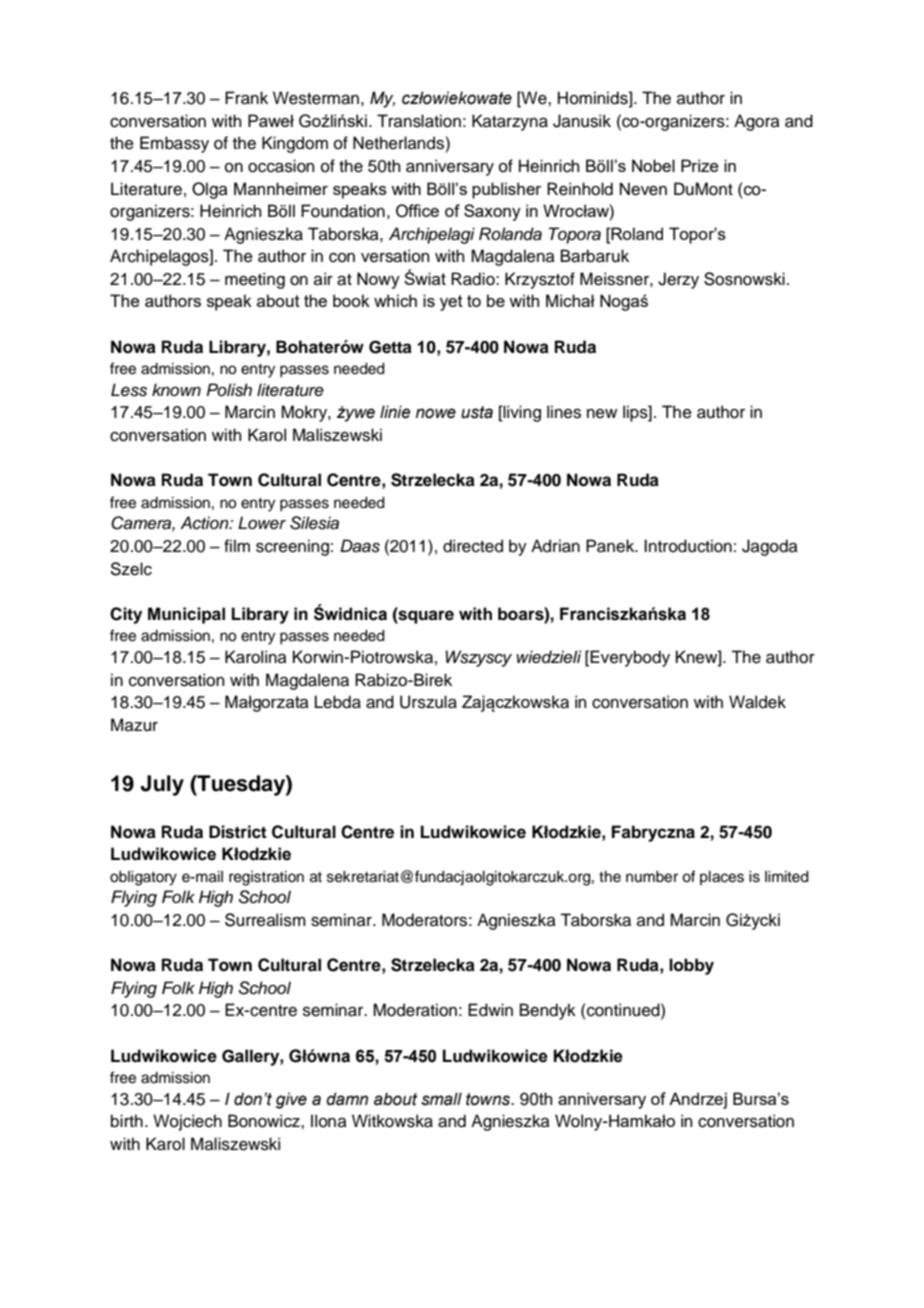 This screenshot has height=1308, width=924. I want to click on places, so click(722, 878).
